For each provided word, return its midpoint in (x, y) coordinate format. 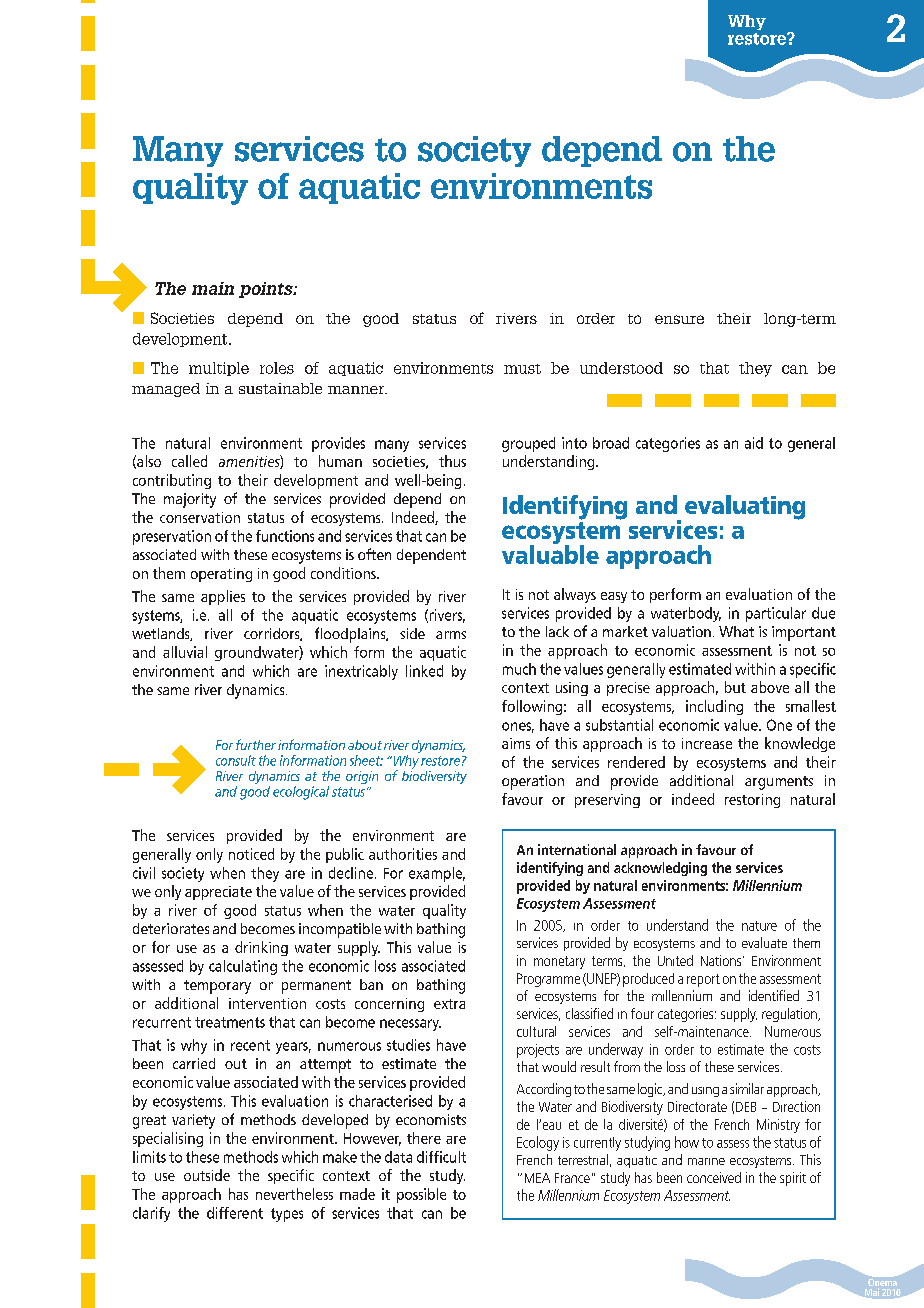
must (522, 369)
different (235, 1213)
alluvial (185, 652)
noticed (251, 854)
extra (449, 1004)
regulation (790, 1015)
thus (452, 461)
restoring (752, 801)
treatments (230, 1022)
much (519, 669)
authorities (403, 854)
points (267, 290)
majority (190, 500)
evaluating (745, 507)
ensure (679, 319)
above (770, 687)
